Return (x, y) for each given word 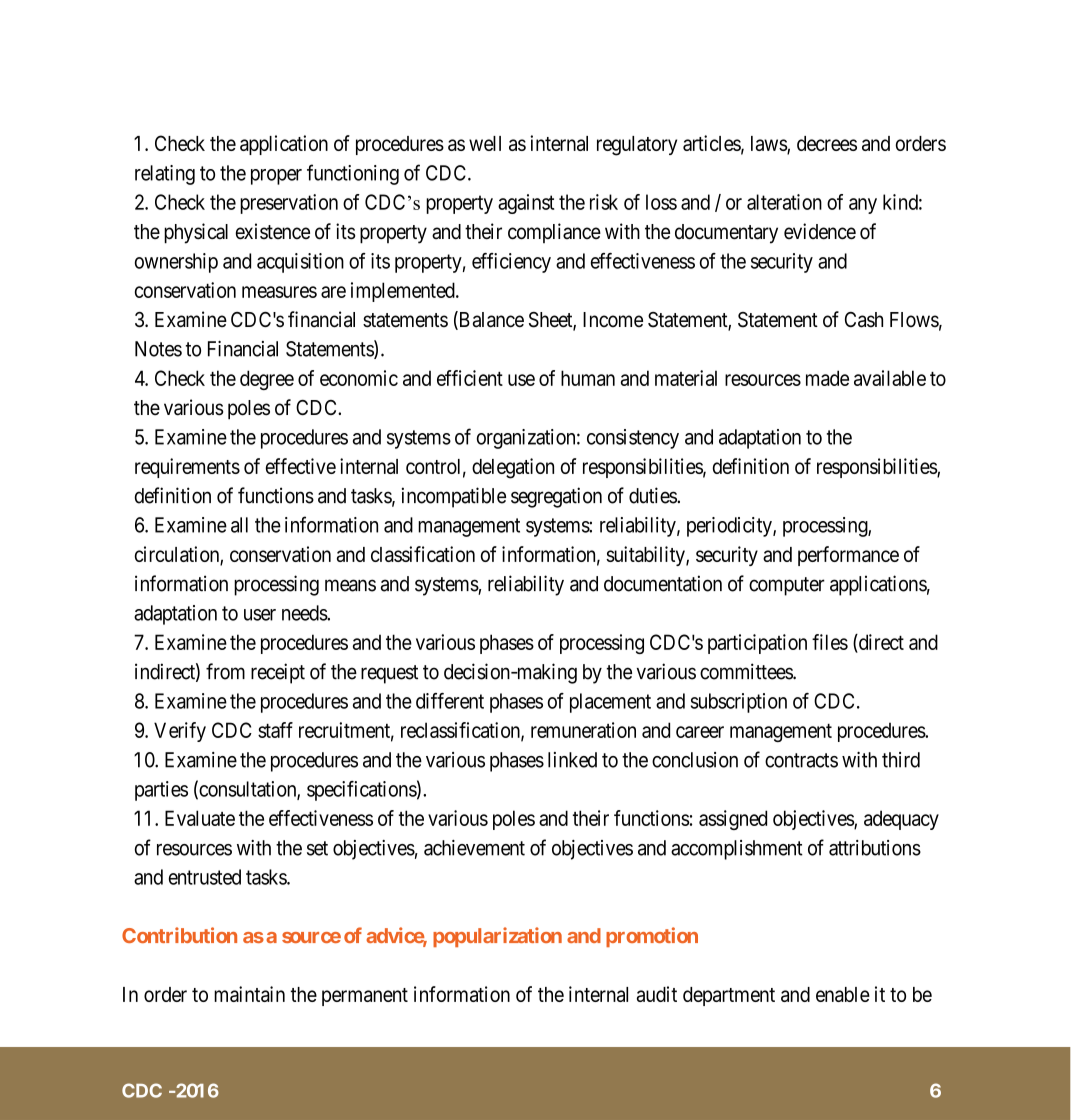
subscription (739, 703)
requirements (187, 468)
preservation (289, 204)
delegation (513, 468)
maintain (249, 994)
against (526, 204)
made (827, 378)
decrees (827, 143)
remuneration (583, 730)
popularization (497, 937)
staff (275, 730)
